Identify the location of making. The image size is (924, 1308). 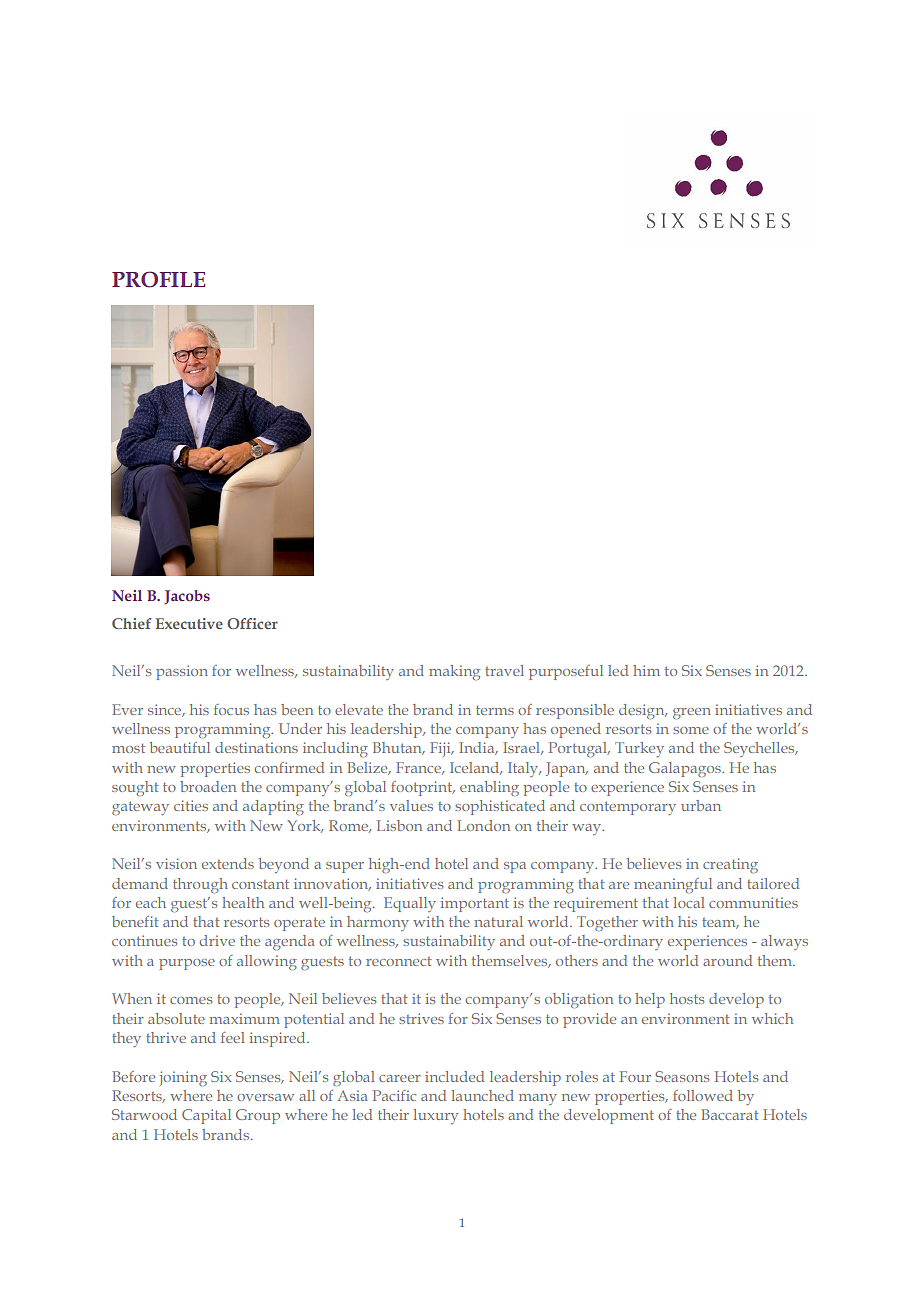
(454, 672).
